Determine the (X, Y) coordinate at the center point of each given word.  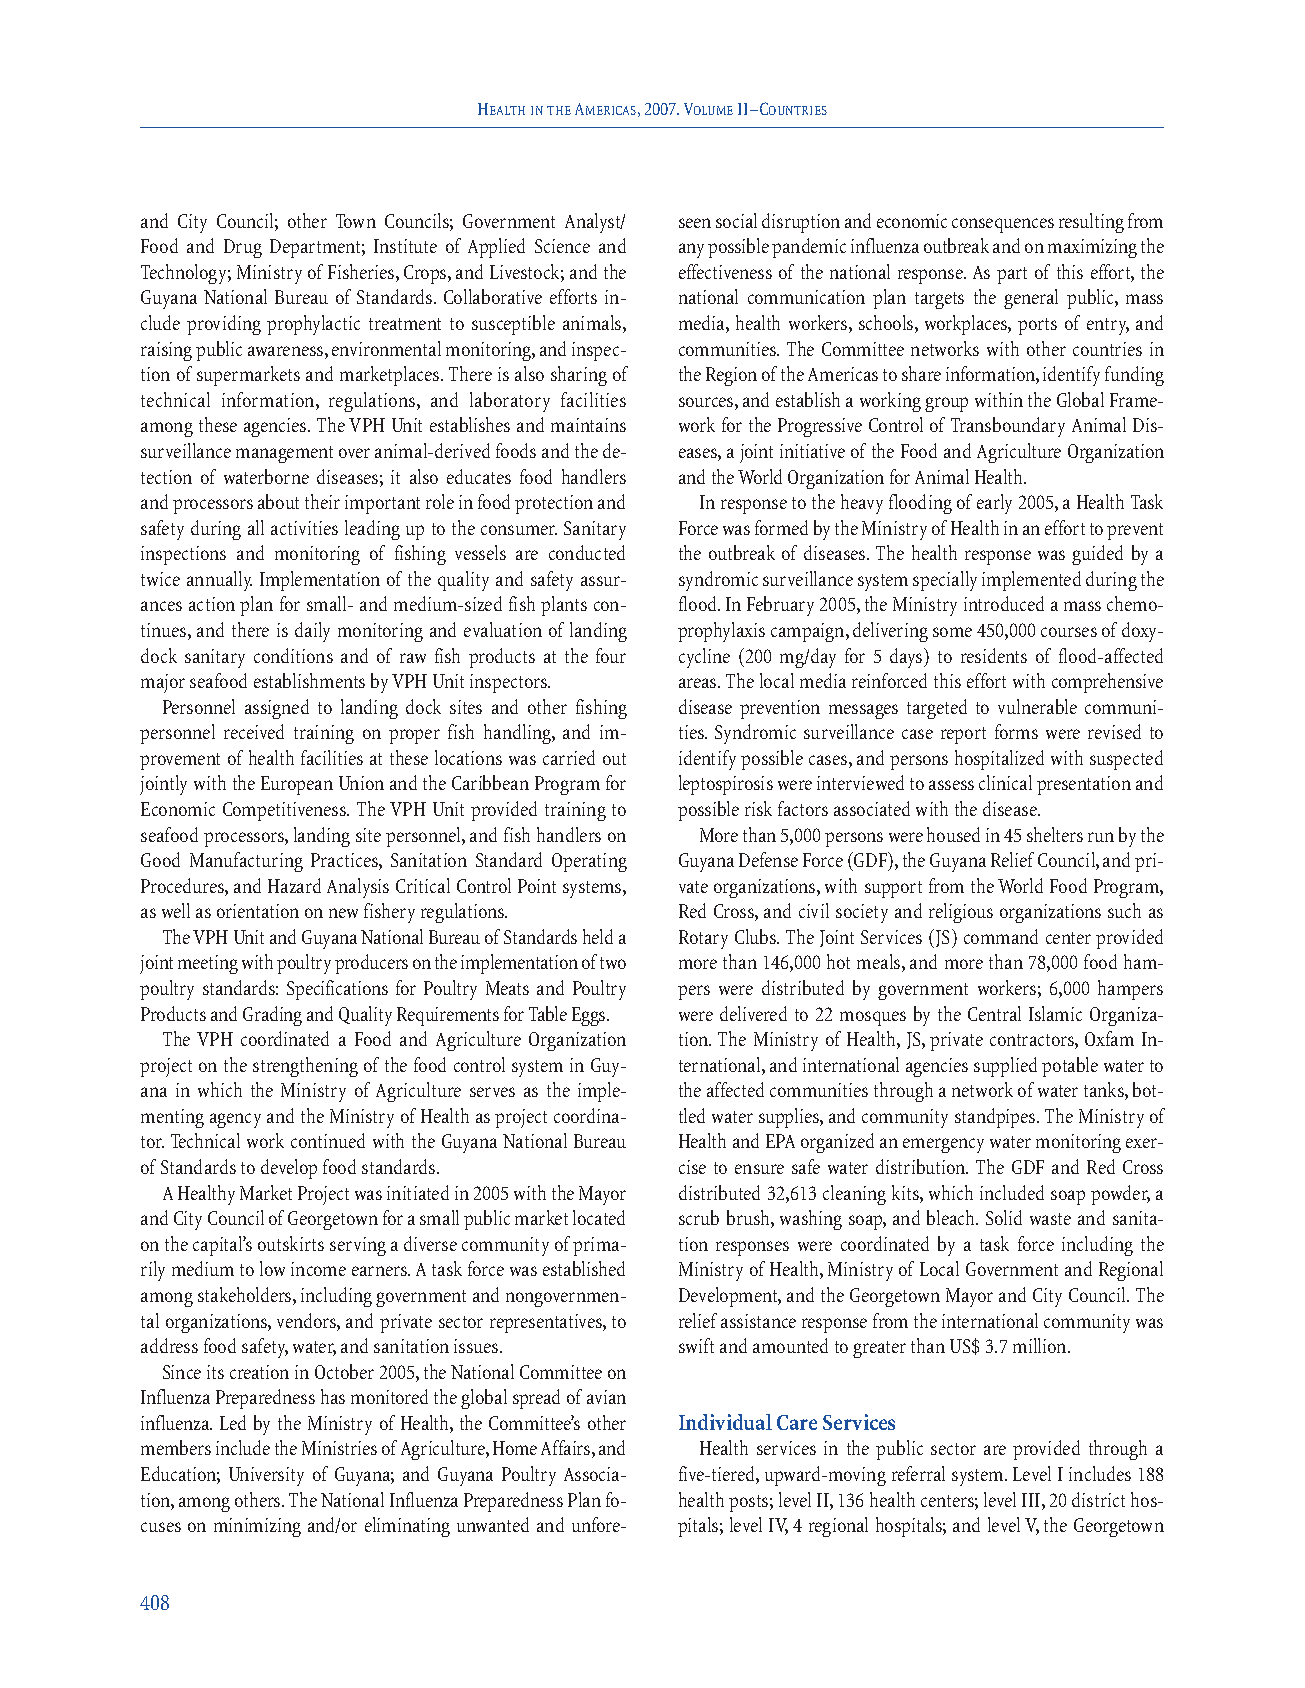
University (266, 1476)
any (691, 250)
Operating (589, 862)
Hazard (294, 885)
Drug (243, 248)
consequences (1003, 225)
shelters (1055, 834)
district (1098, 1499)
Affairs (567, 1449)
